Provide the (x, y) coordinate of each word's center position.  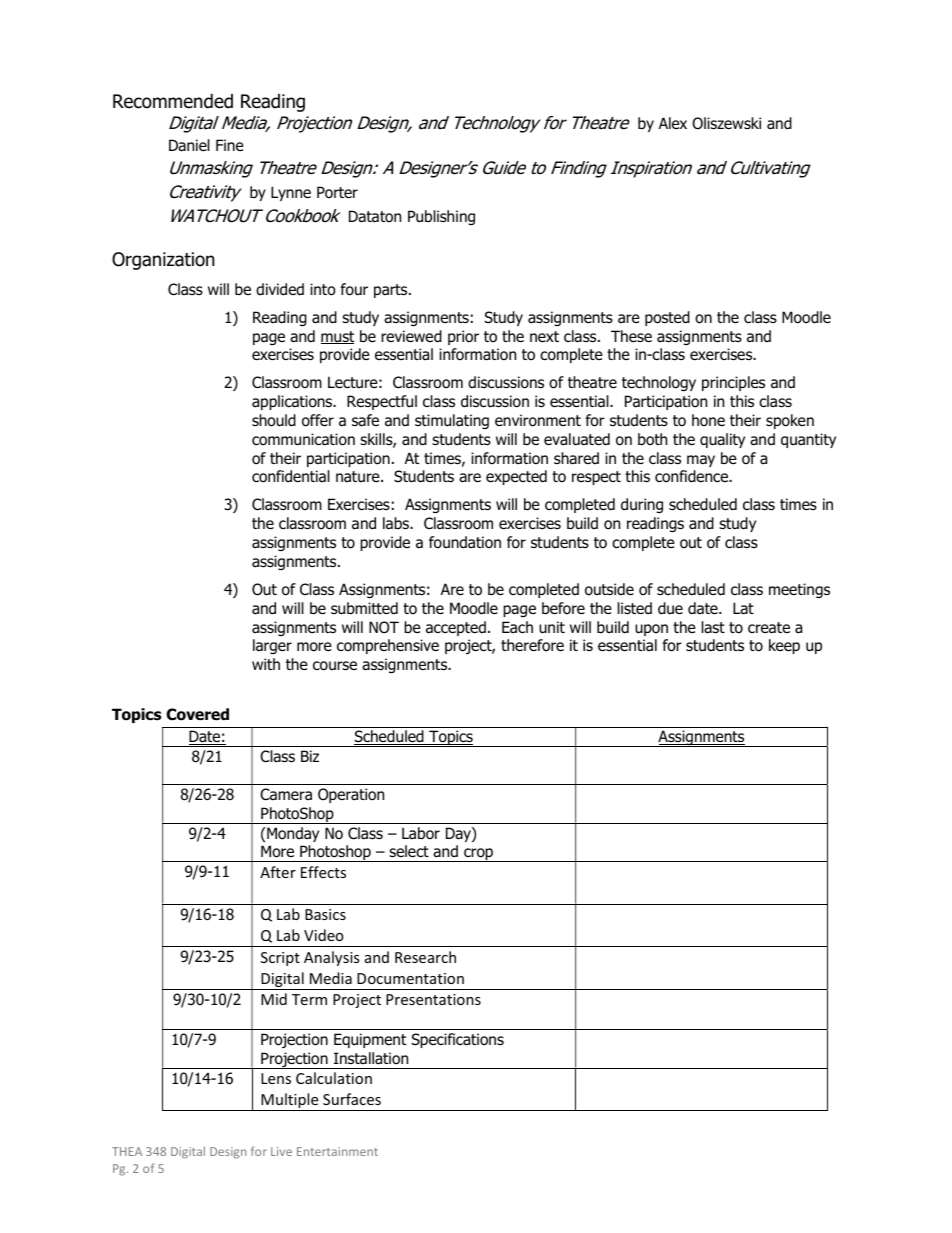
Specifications (458, 1040)
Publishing (441, 217)
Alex (673, 123)
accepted (456, 628)
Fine (230, 145)
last (713, 627)
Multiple (290, 1102)
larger (272, 646)
